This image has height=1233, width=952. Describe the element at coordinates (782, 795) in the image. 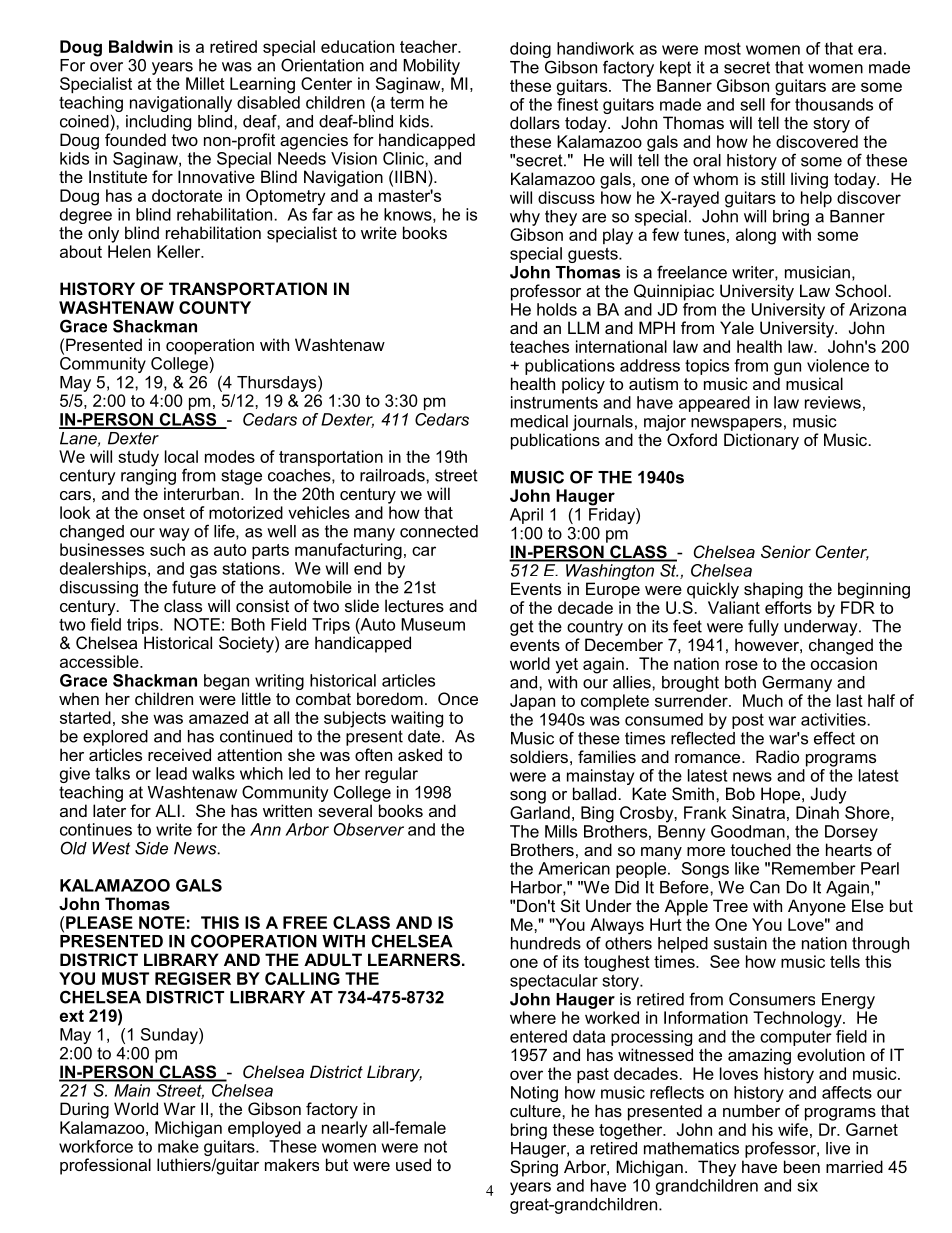

I see `Hope` at that location.
